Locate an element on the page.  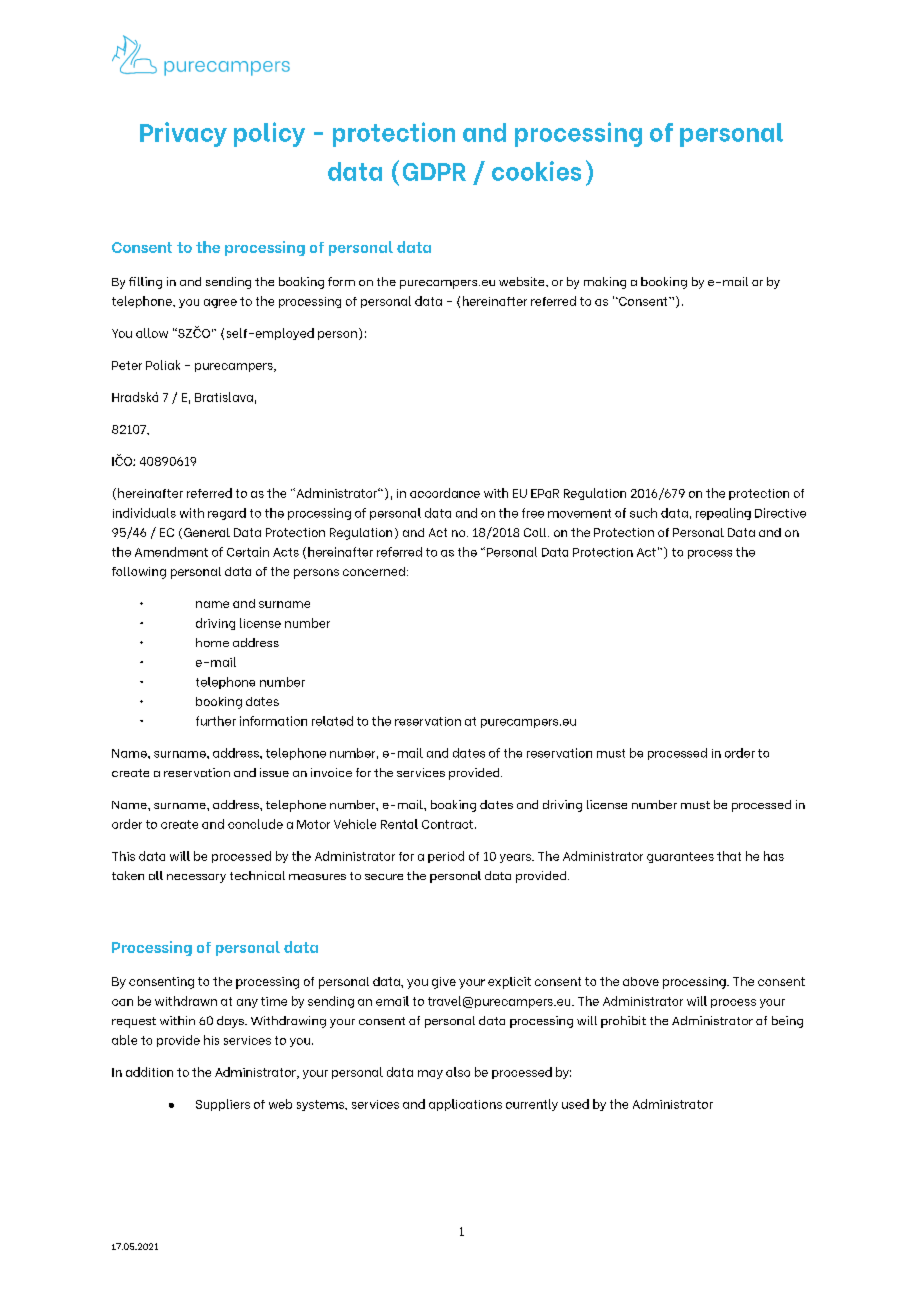
that is located at coordinates (729, 856).
